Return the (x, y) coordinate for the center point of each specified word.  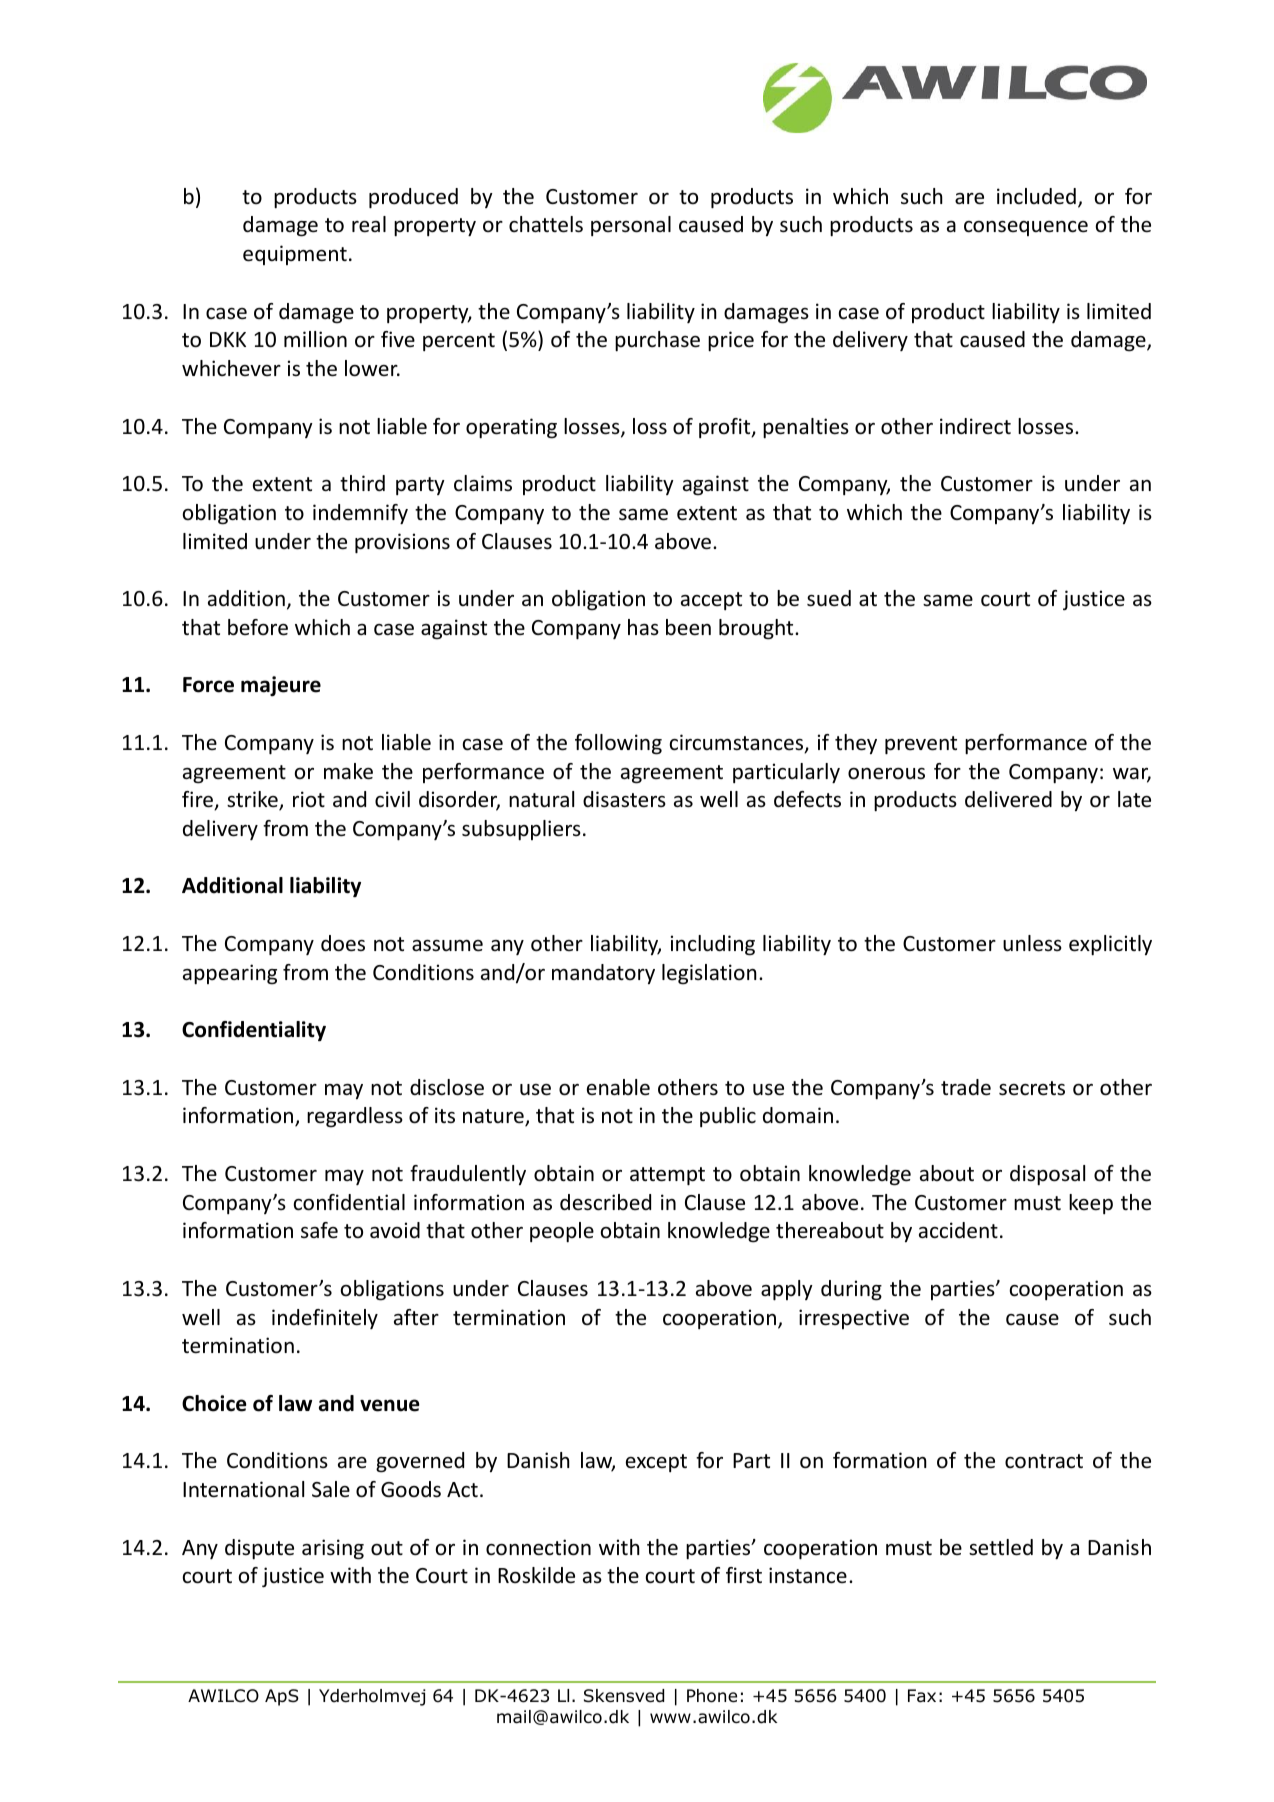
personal (631, 226)
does (343, 943)
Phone (712, 1696)
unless (1032, 943)
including (713, 945)
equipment (295, 255)
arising (333, 1549)
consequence (1026, 228)
